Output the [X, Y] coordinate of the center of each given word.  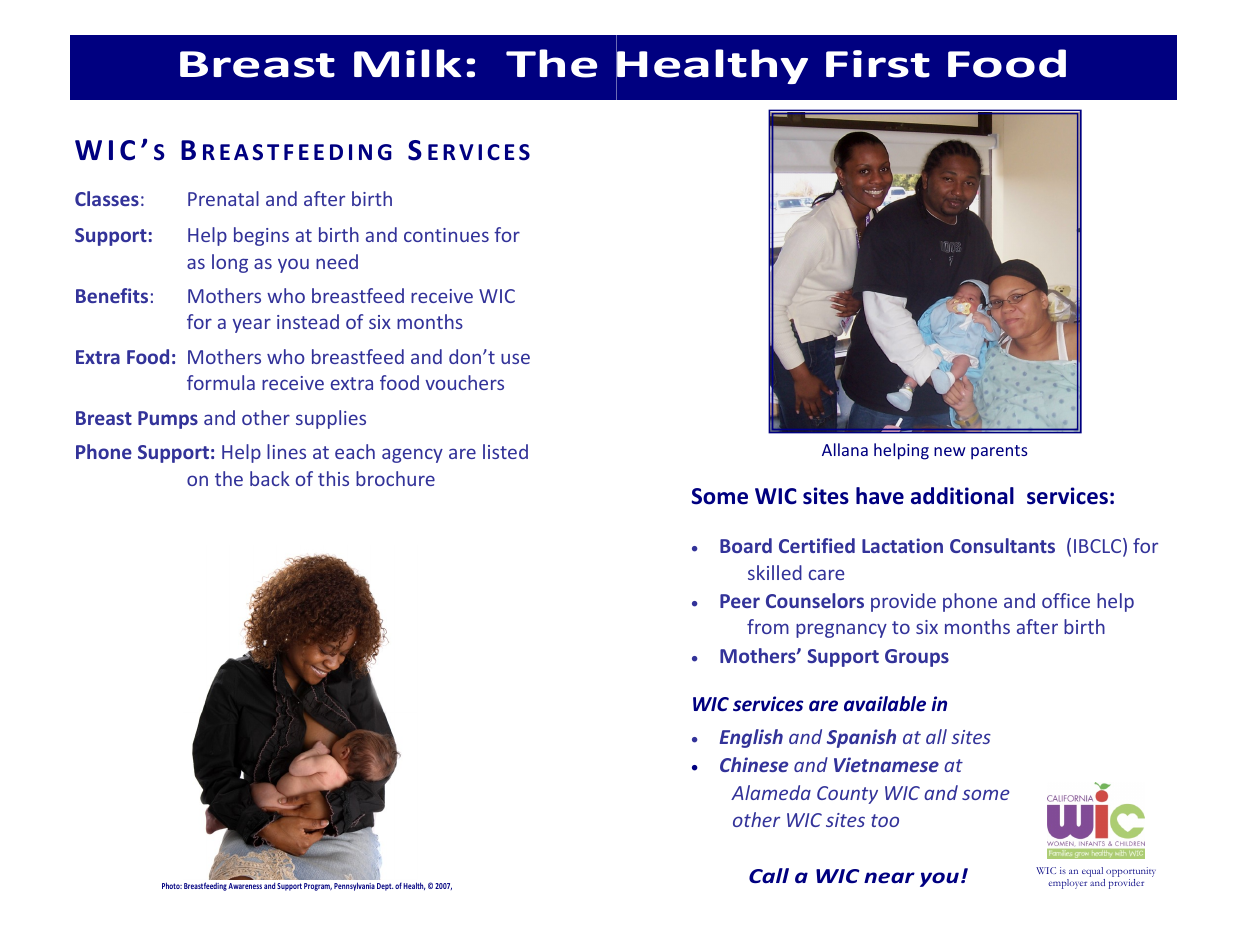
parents [999, 452]
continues [446, 235]
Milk [407, 63]
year [252, 325]
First [878, 64]
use [515, 358]
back [270, 478]
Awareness [245, 886]
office [1066, 600]
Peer [740, 601]
